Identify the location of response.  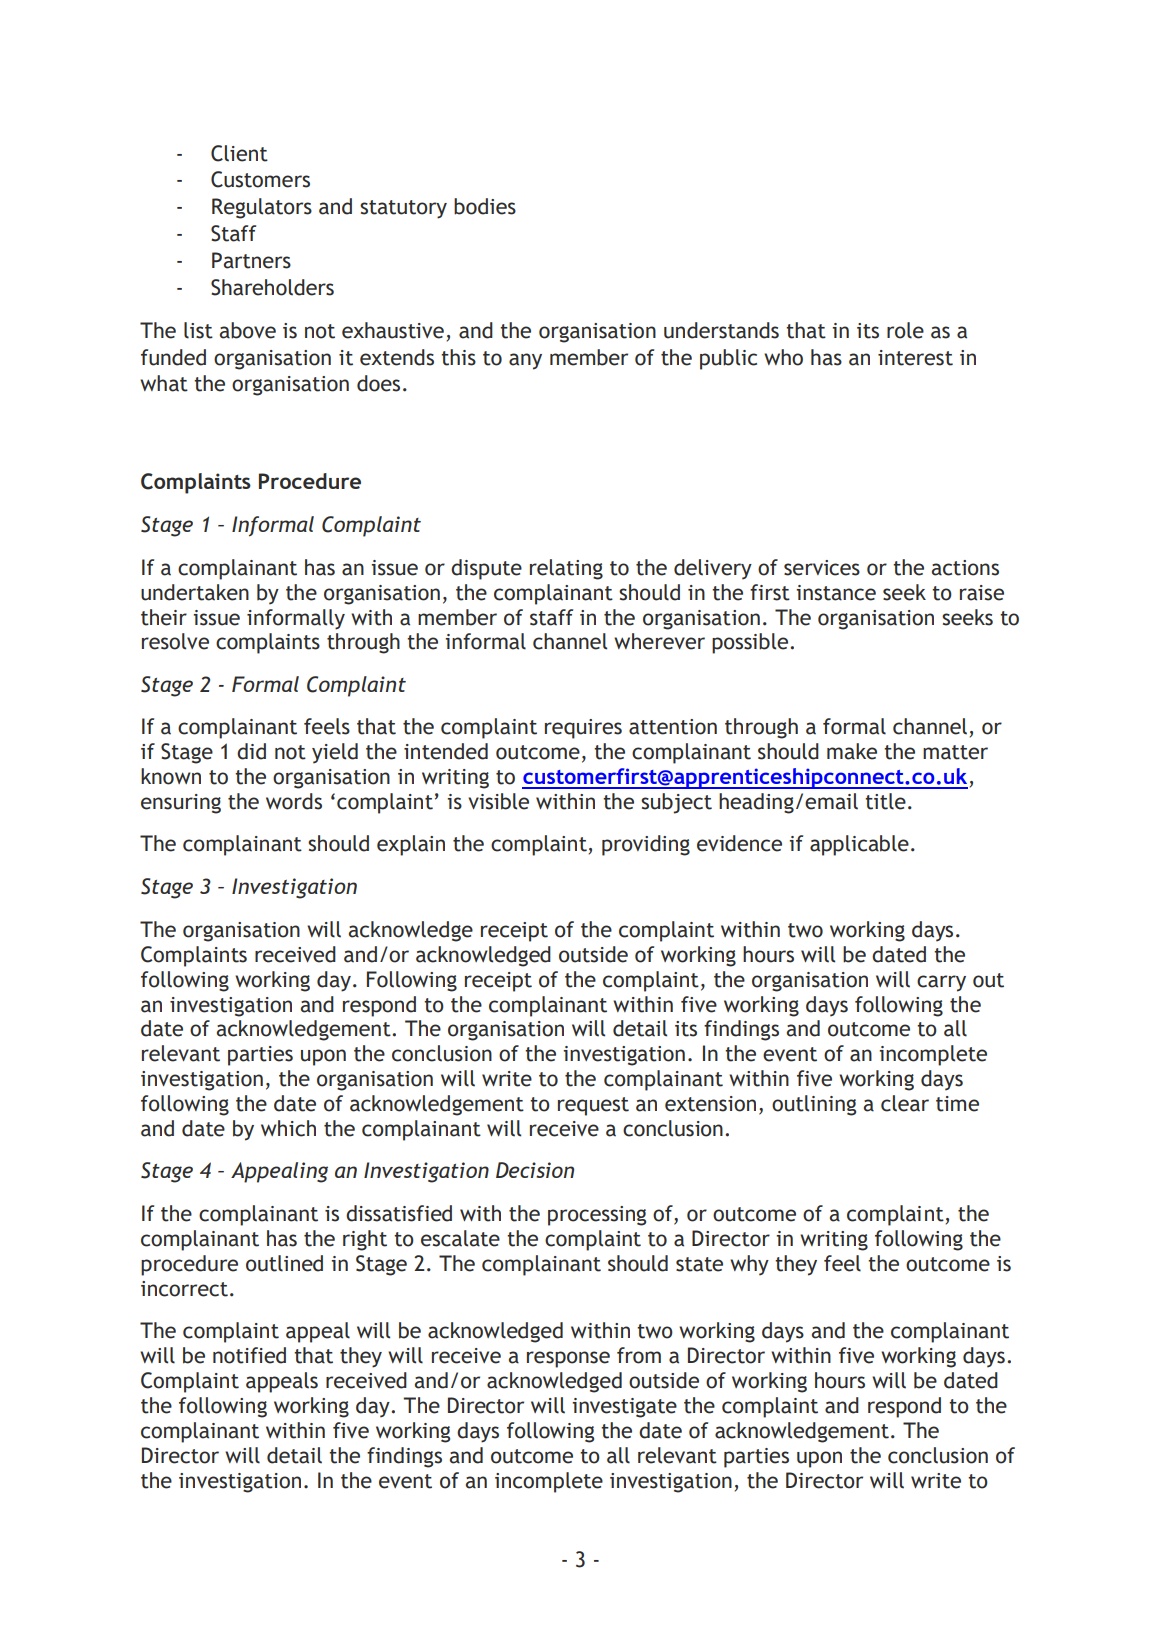
(568, 1359).
